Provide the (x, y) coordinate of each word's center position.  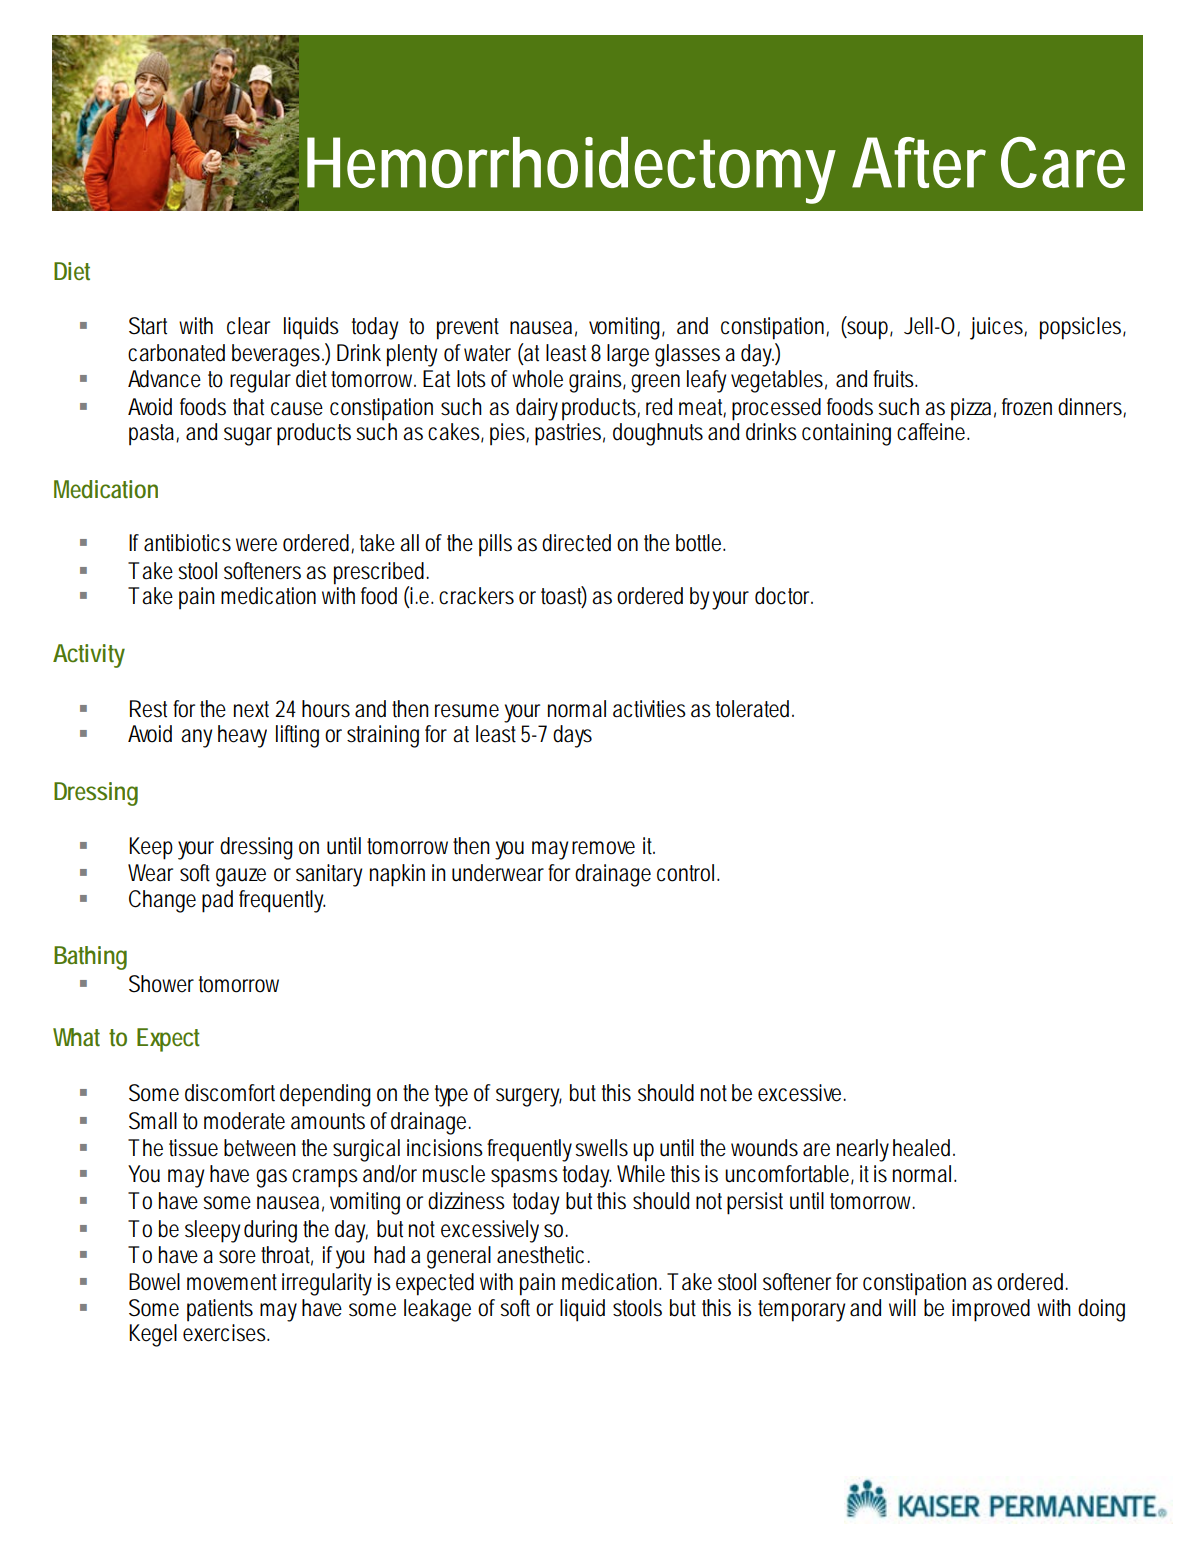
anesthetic (543, 1255)
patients (220, 1310)
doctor (784, 596)
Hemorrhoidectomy (571, 170)
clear (248, 326)
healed (924, 1148)
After (919, 162)
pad (217, 901)
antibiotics (187, 543)
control (688, 873)
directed (576, 543)
